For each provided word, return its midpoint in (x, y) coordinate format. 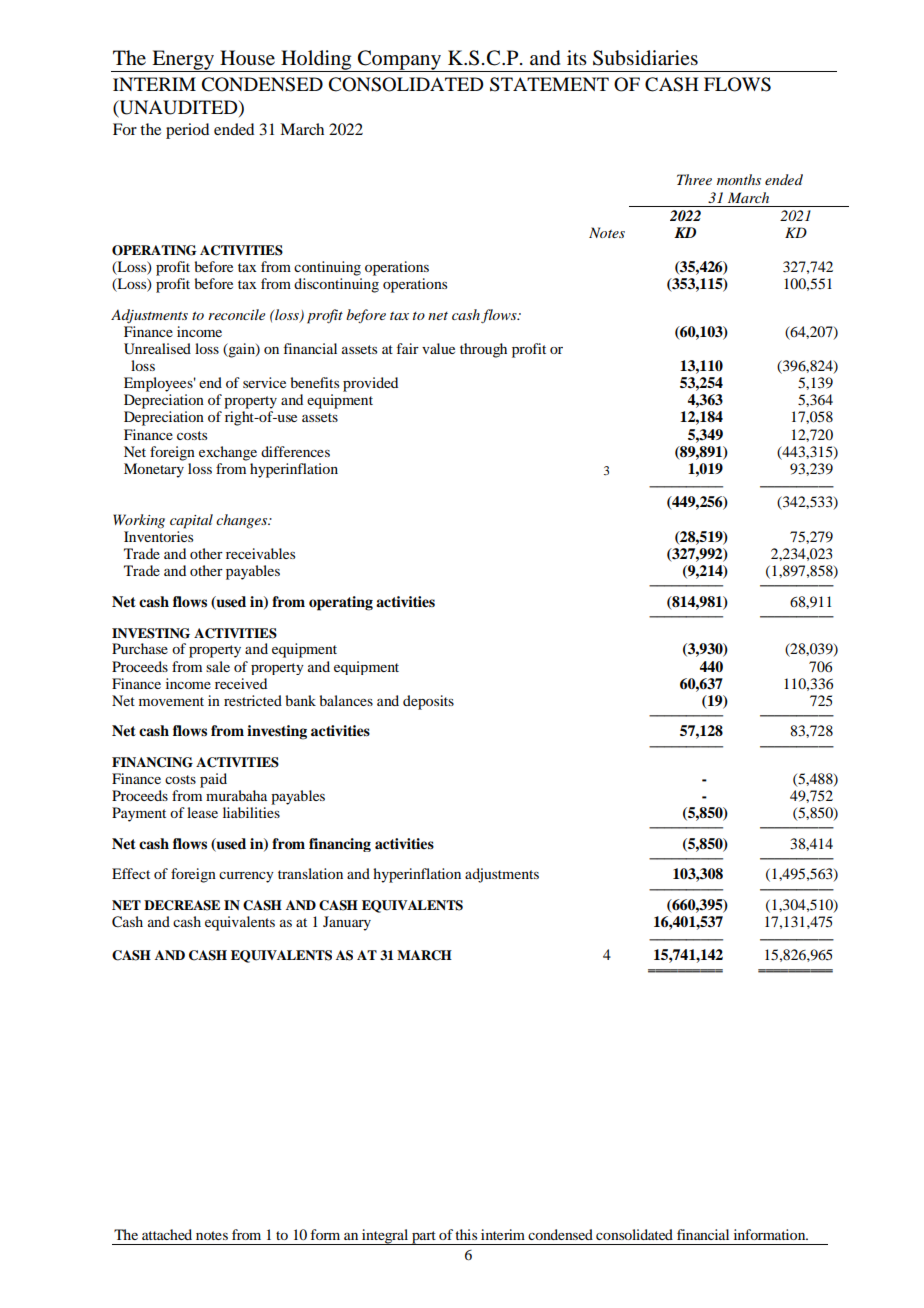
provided (370, 384)
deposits (428, 702)
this (466, 1234)
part (424, 1238)
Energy (183, 61)
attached (167, 1234)
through (483, 350)
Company (400, 61)
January (347, 923)
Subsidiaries (645, 58)
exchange (228, 453)
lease (202, 812)
